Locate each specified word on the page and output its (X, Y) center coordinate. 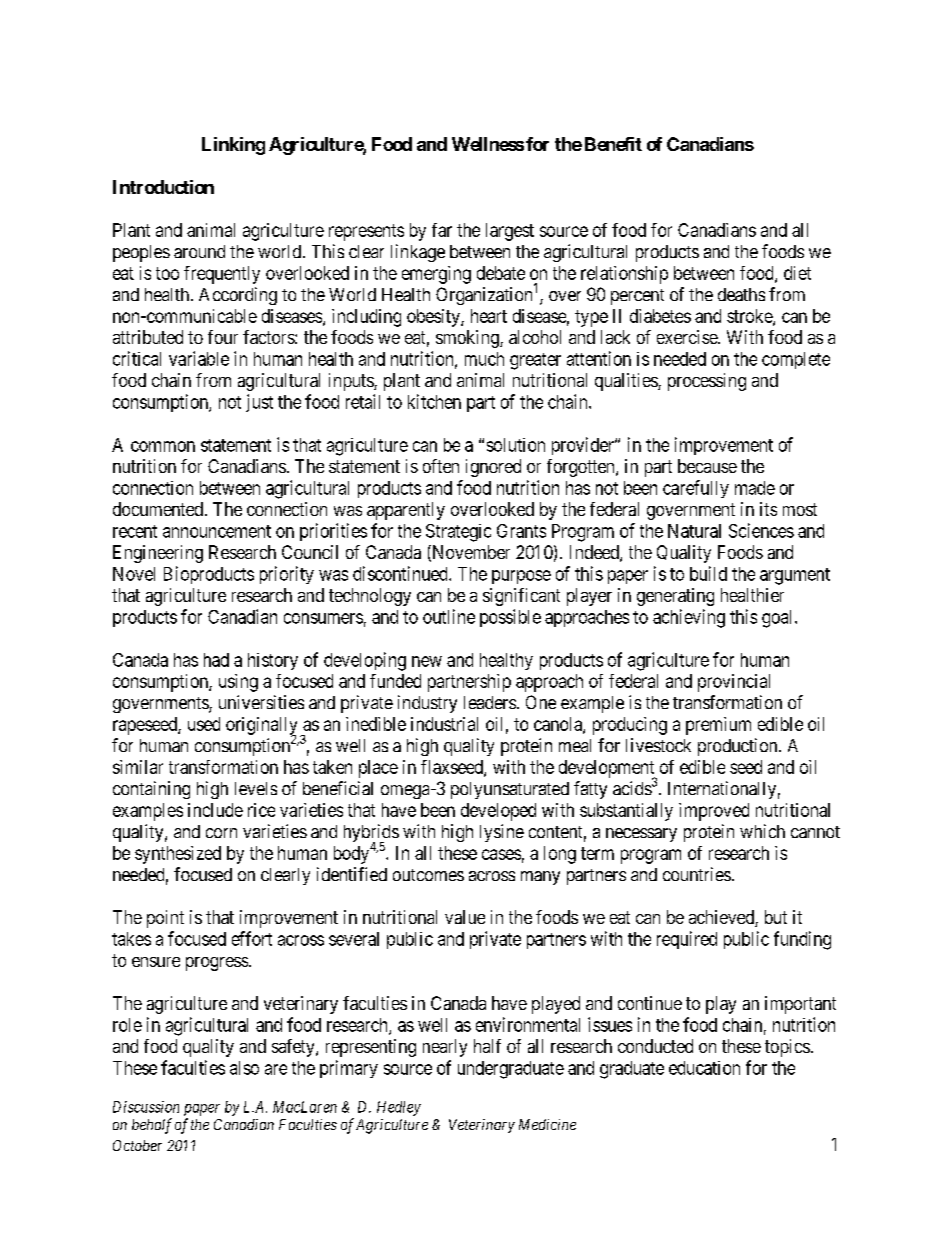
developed (498, 812)
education (704, 1068)
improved (714, 812)
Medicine (547, 1124)
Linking (233, 146)
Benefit (613, 144)
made (755, 488)
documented (158, 509)
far (442, 230)
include (215, 810)
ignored (493, 468)
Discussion (146, 1107)
